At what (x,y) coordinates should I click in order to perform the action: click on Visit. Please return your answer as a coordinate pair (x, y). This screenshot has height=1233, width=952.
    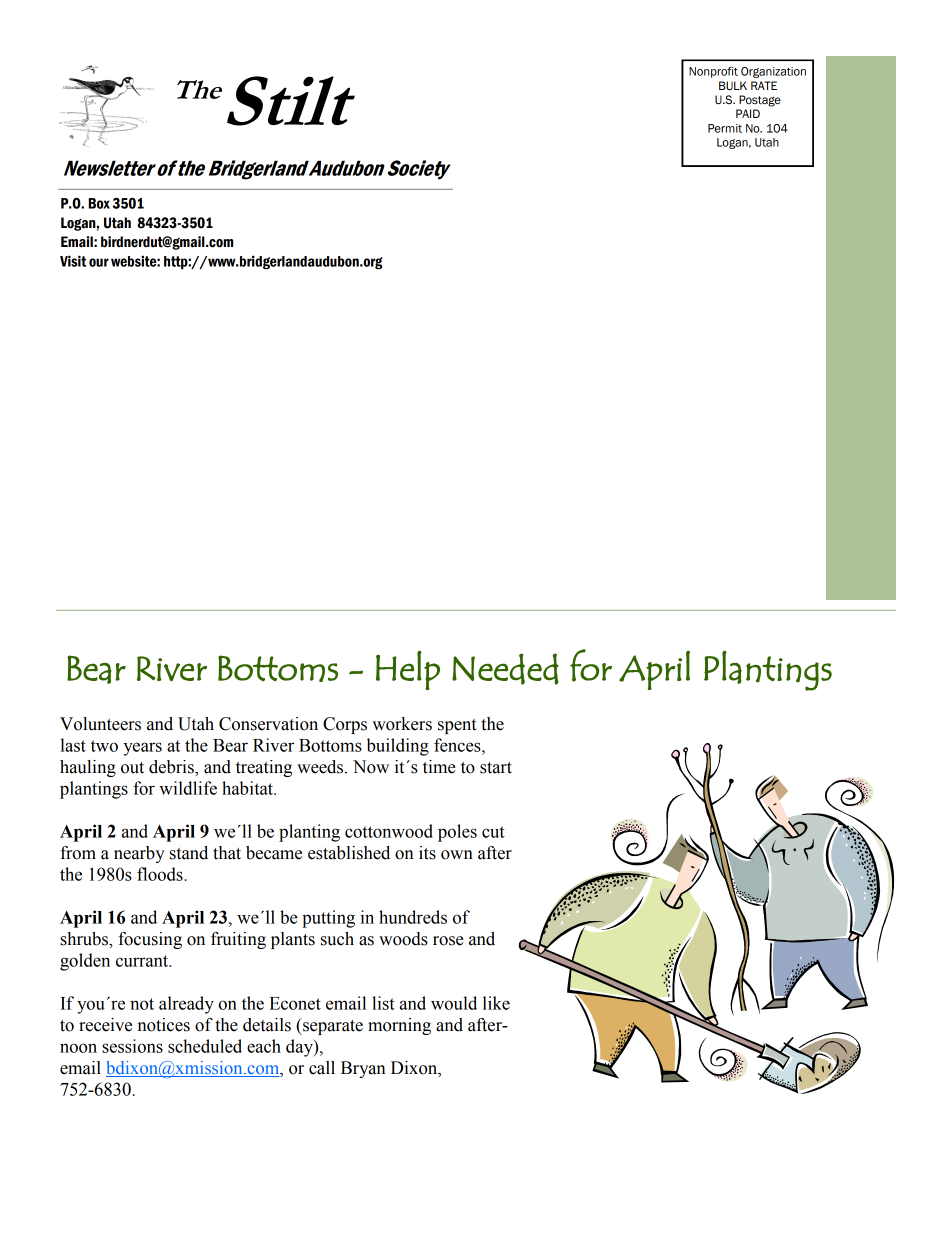
    Looking at the image, I should click on (73, 261).
